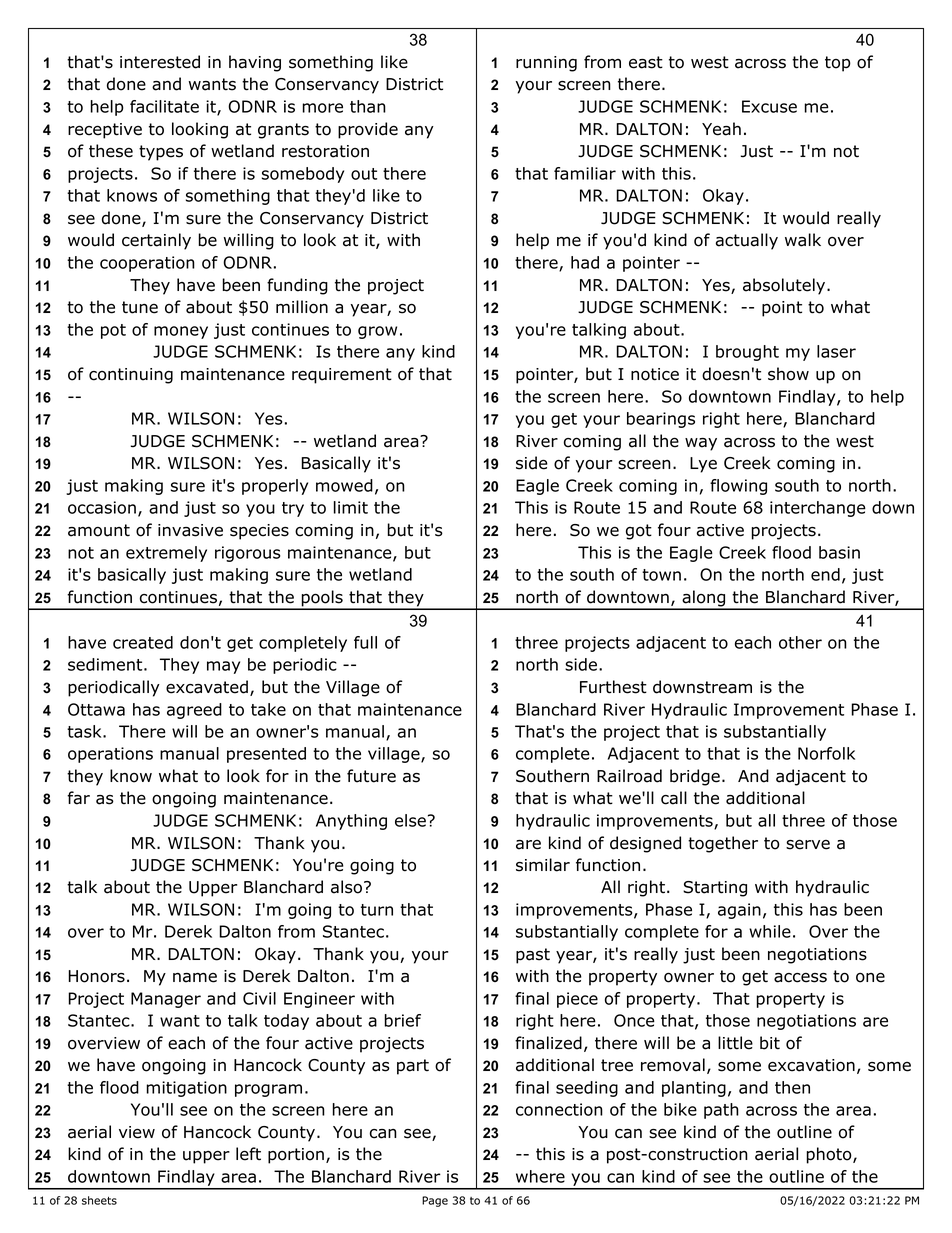  Describe the element at coordinates (248, 1154) in the page. I see `left` at that location.
